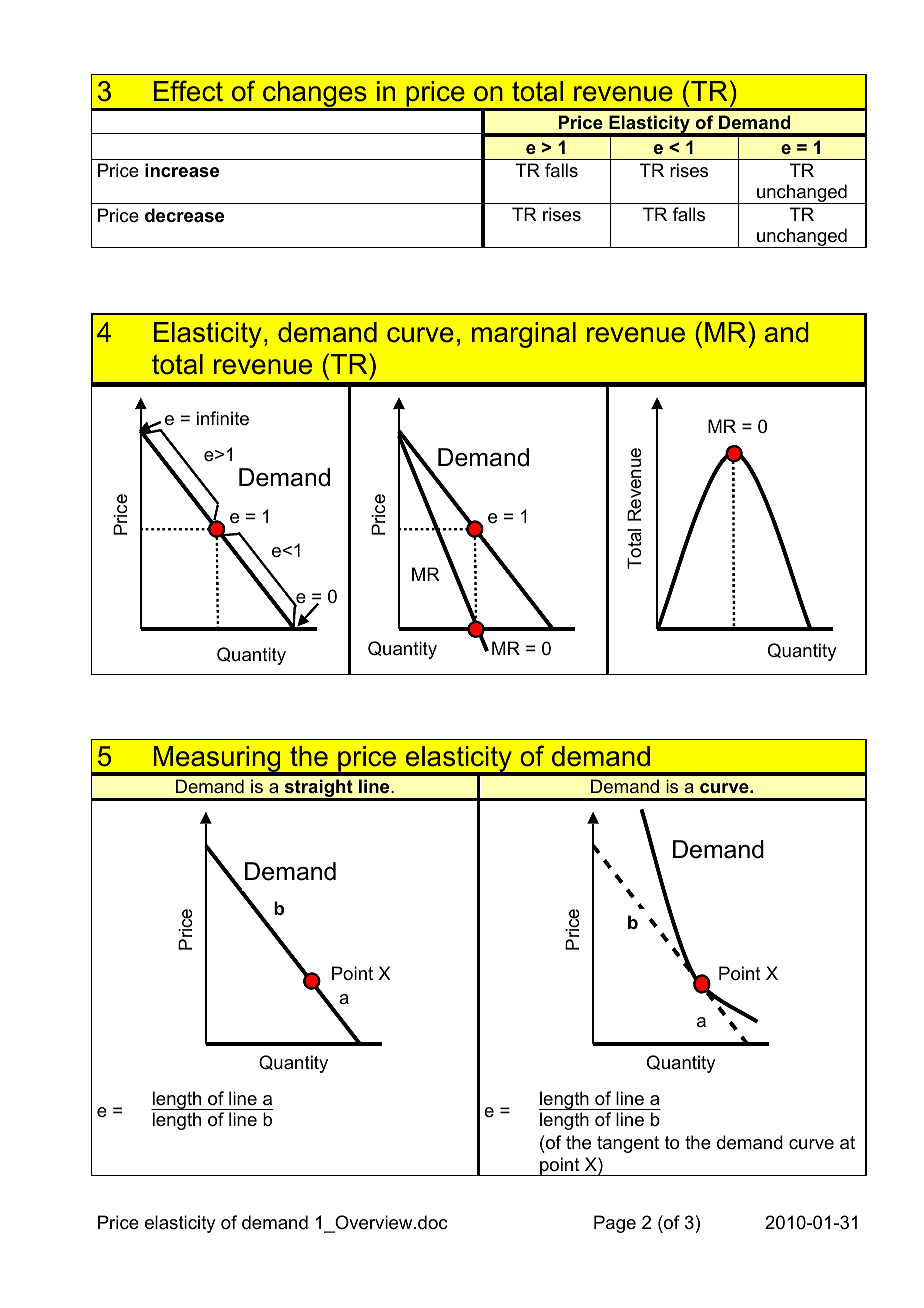 The width and height of the image is (924, 1308). Describe the element at coordinates (524, 335) in the image. I see `marginal` at that location.
